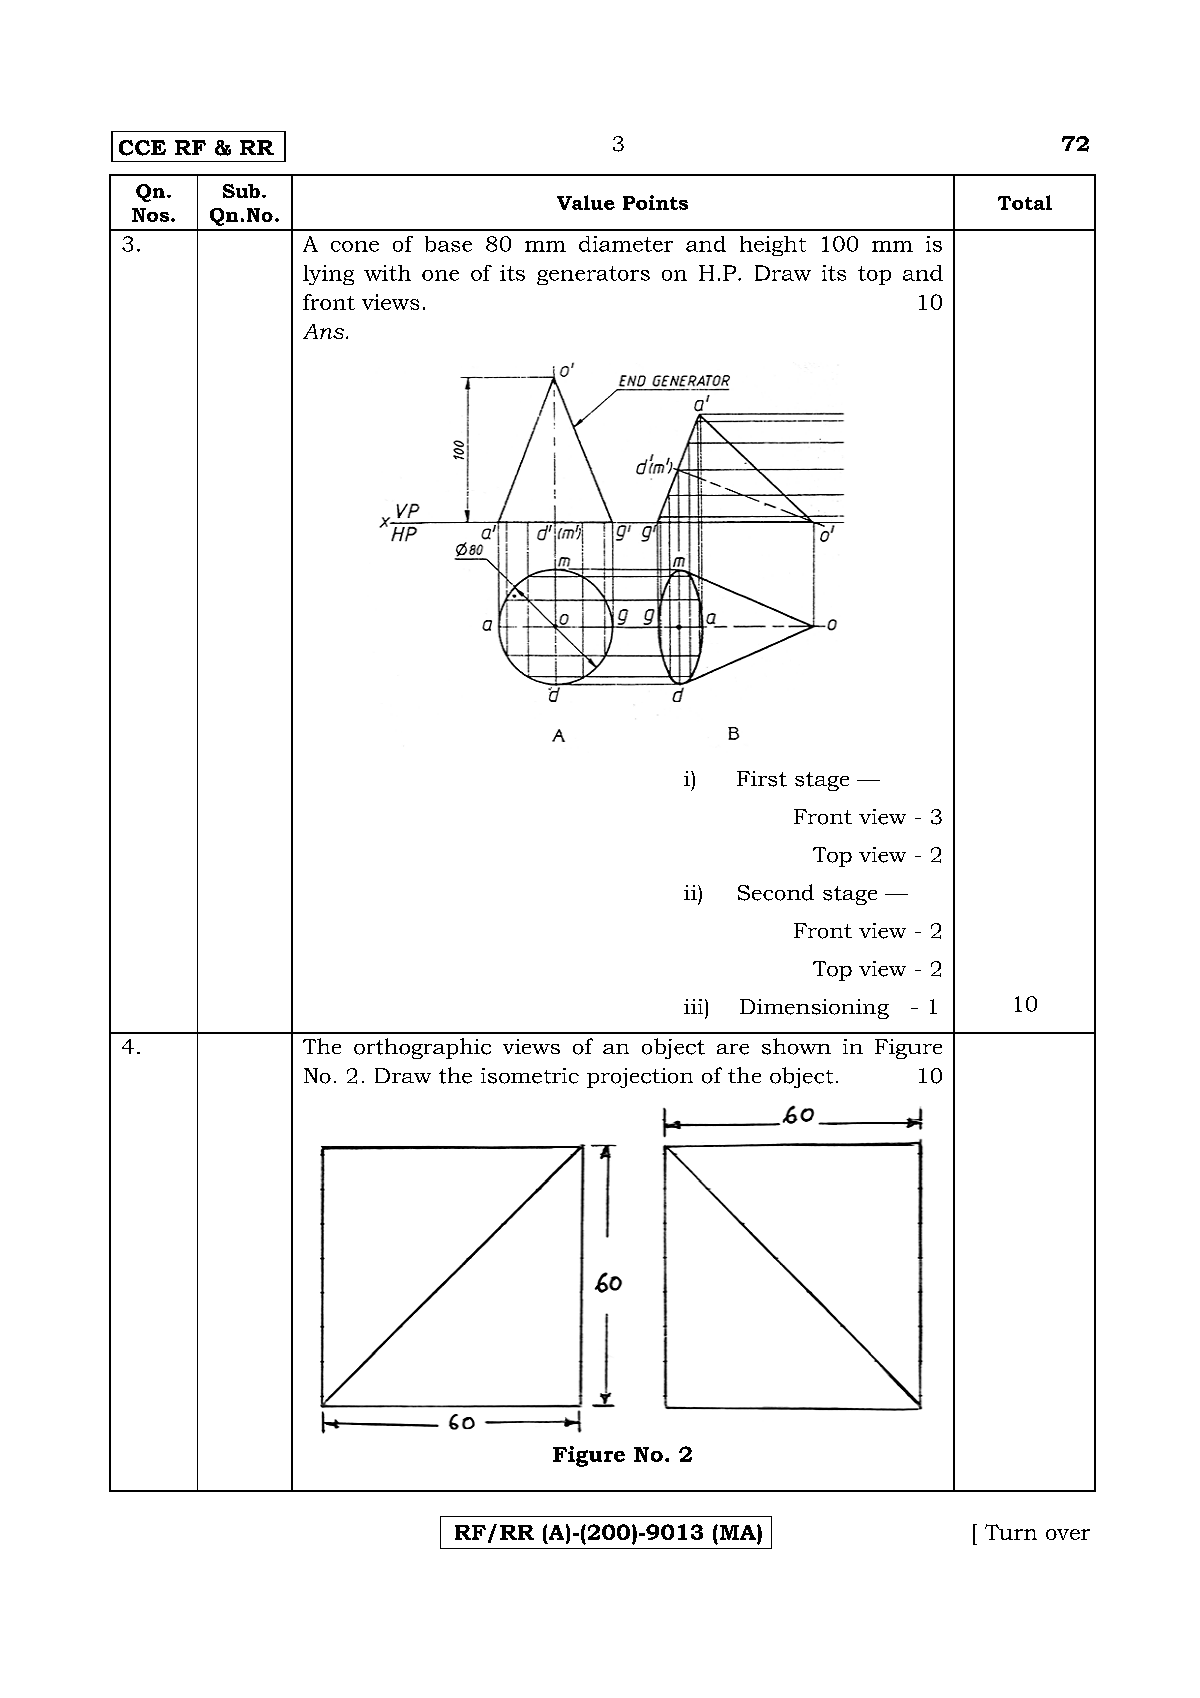 This screenshot has height=1698, width=1200. I want to click on projection, so click(640, 1078).
